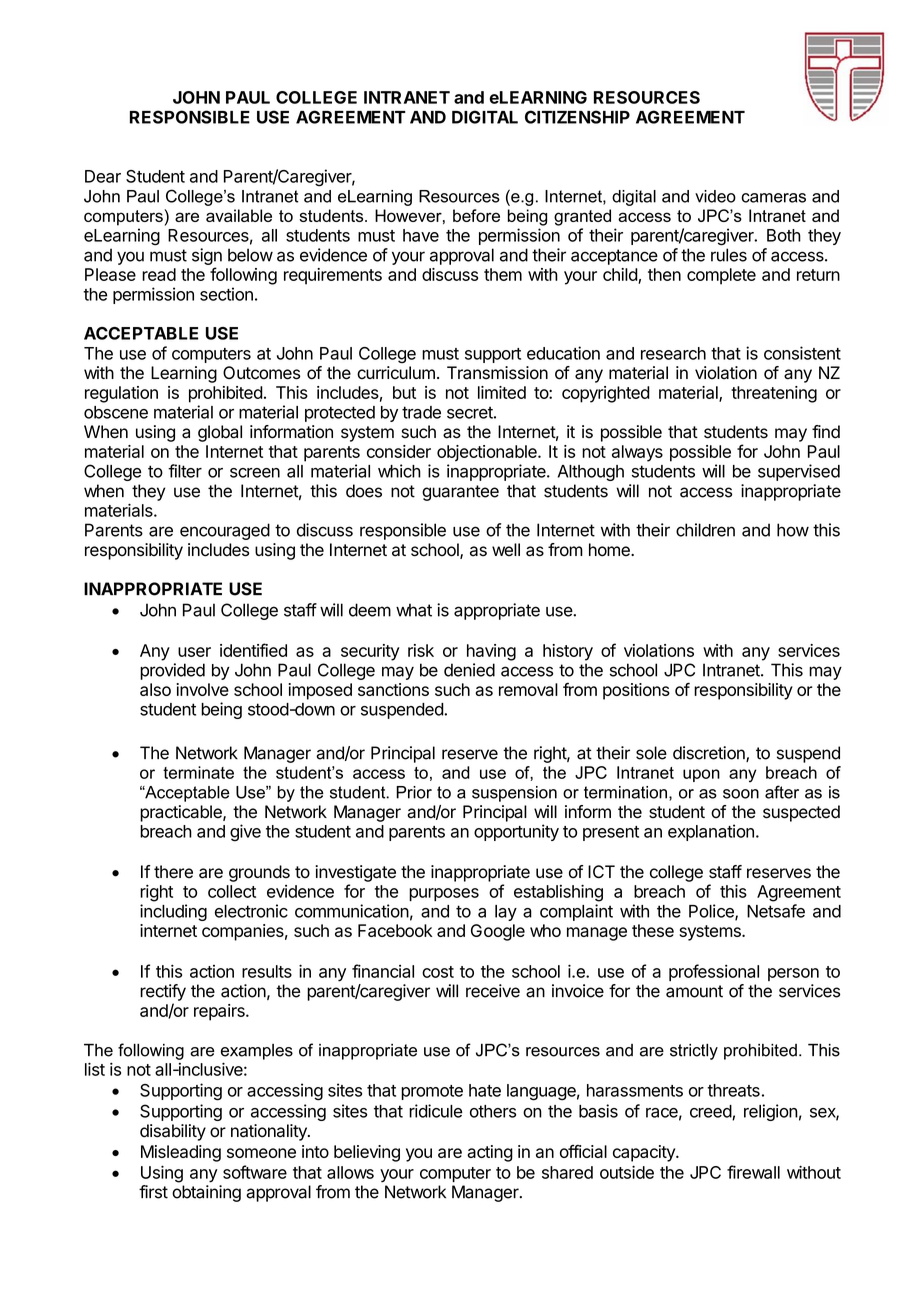 This image has width=924, height=1308. I want to click on positions, so click(636, 691).
